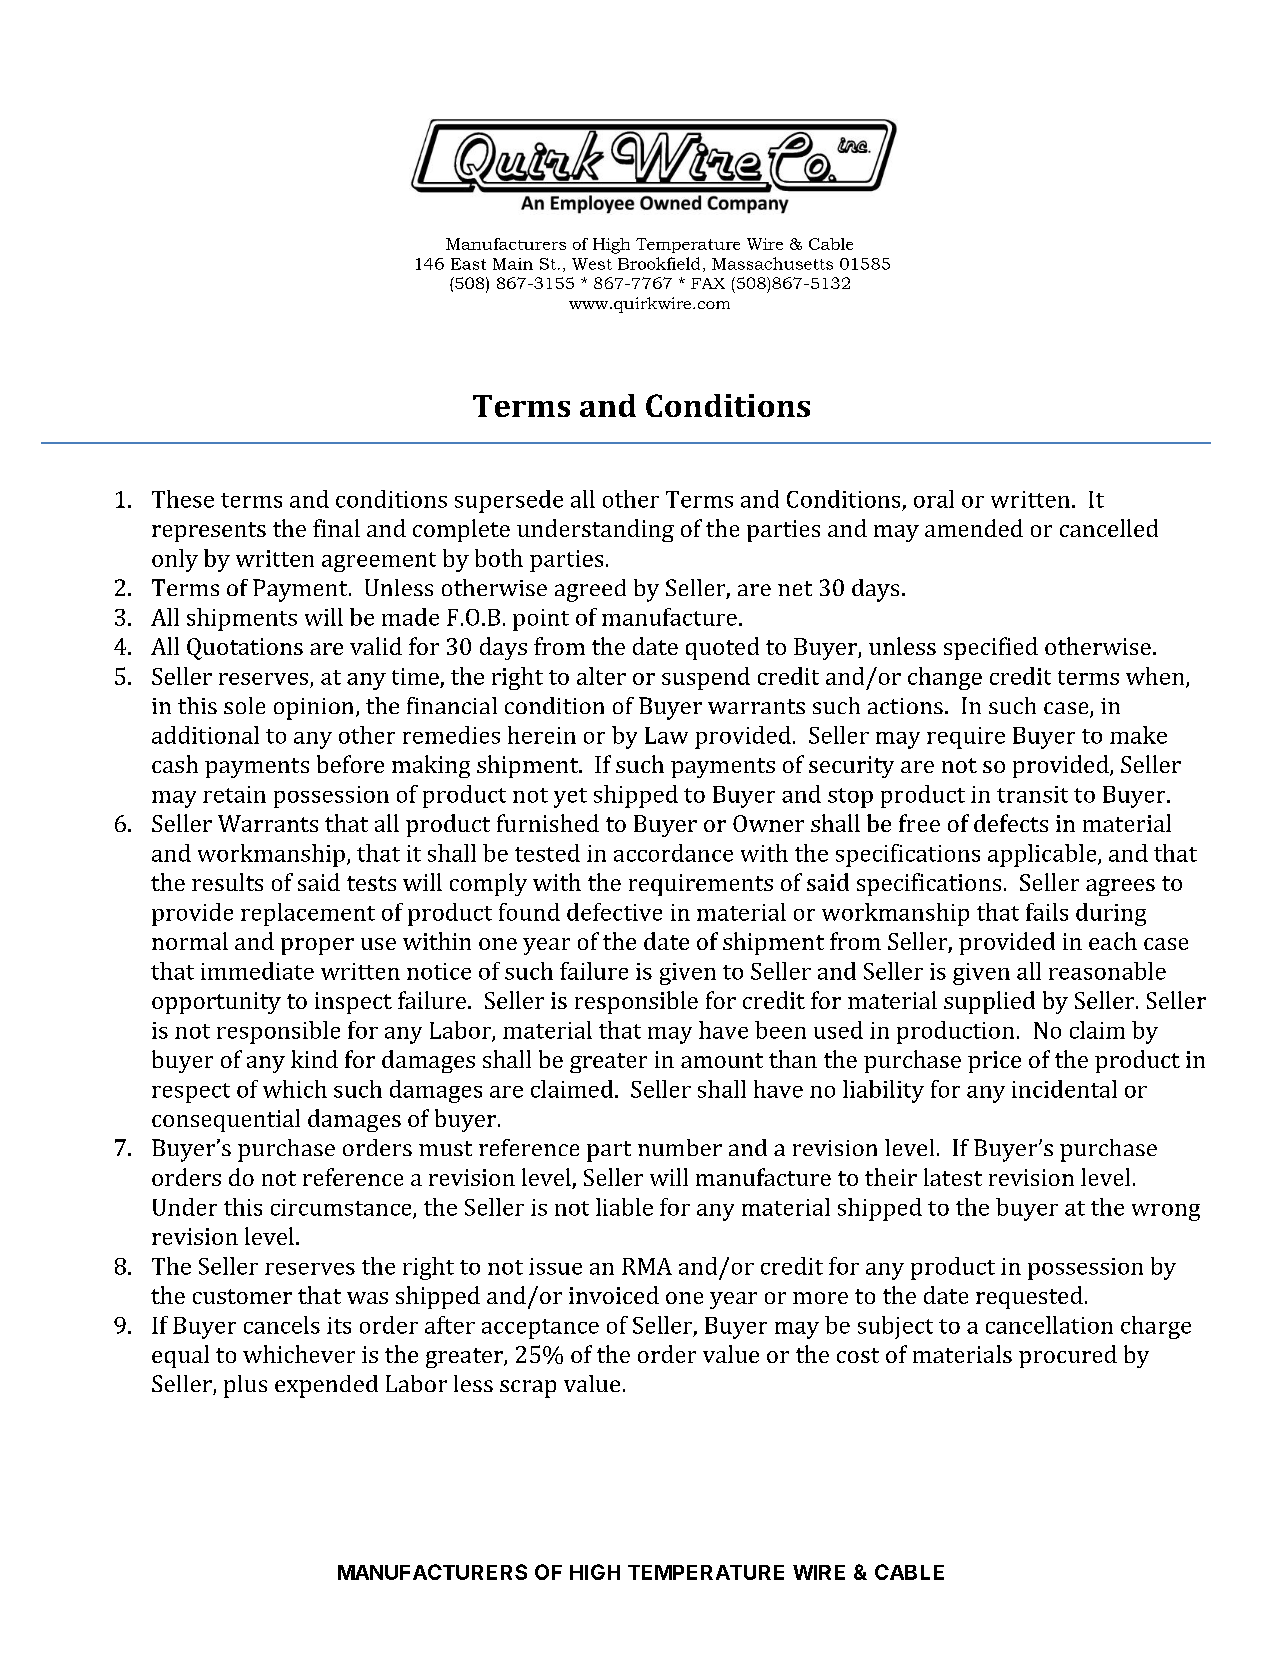 The height and width of the screenshot is (1660, 1283). Describe the element at coordinates (282, 1325) in the screenshot. I see `cancels` at that location.
